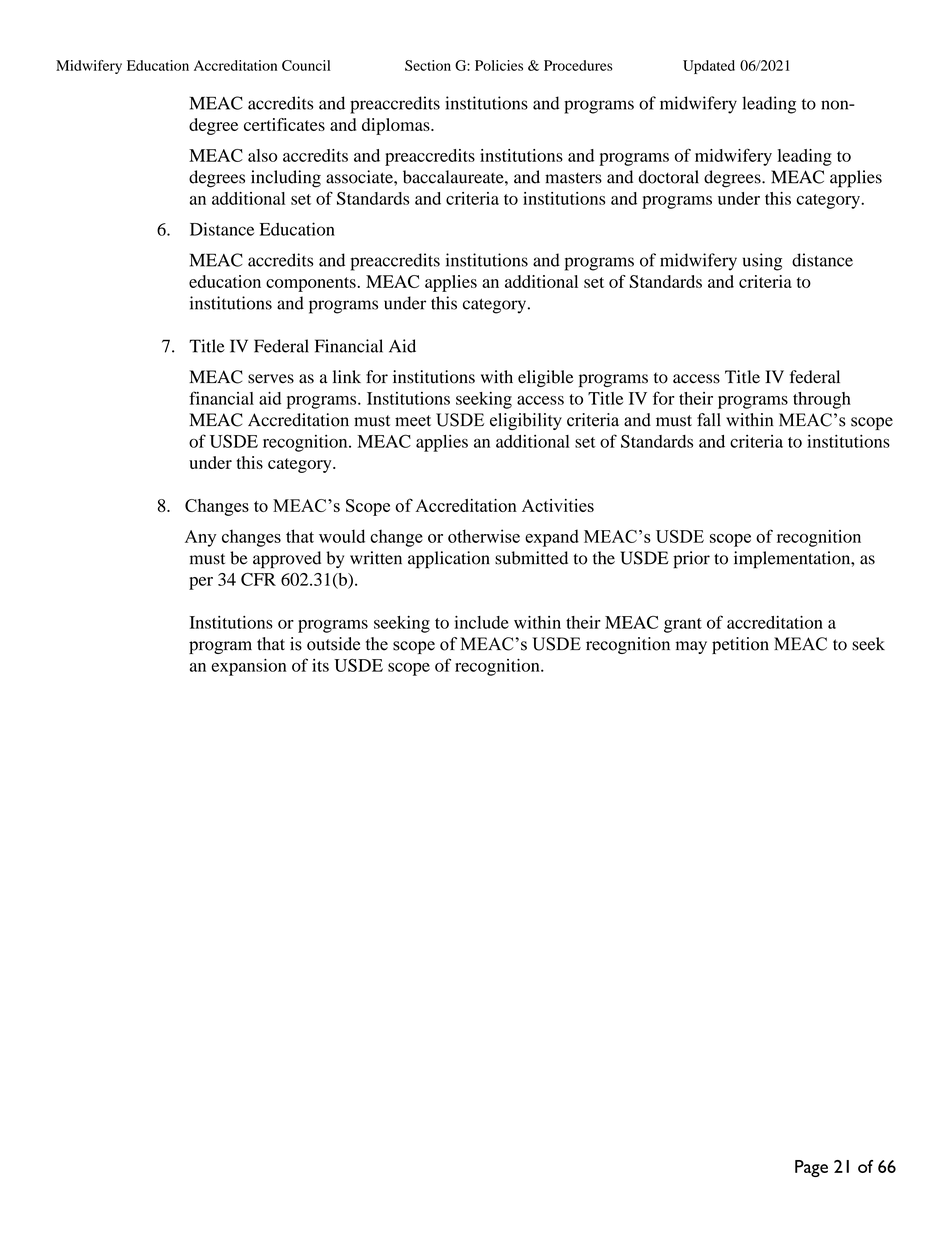 The height and width of the screenshot is (1233, 952). I want to click on Page, so click(811, 1168).
